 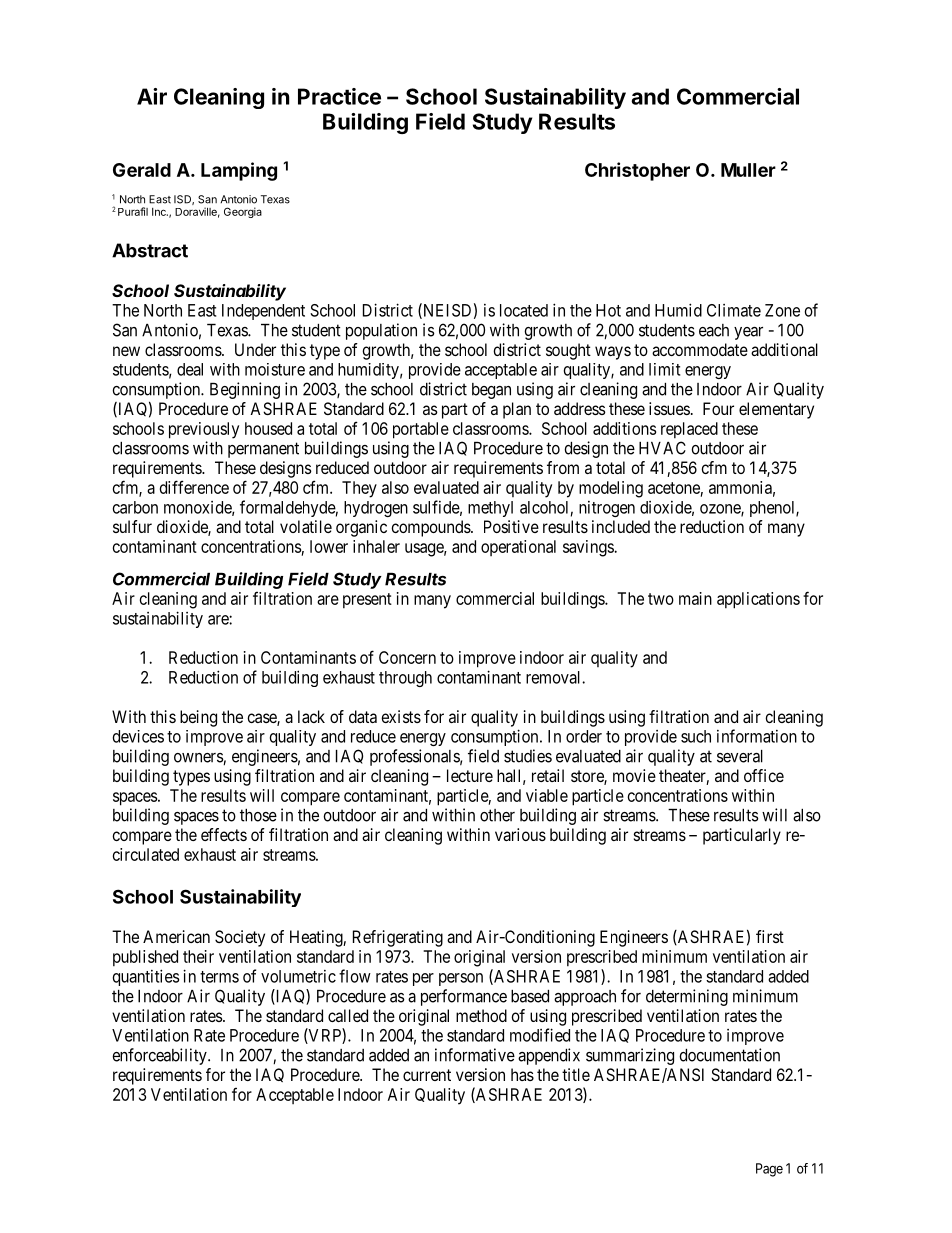 I want to click on Refrigerating, so click(x=398, y=938).
